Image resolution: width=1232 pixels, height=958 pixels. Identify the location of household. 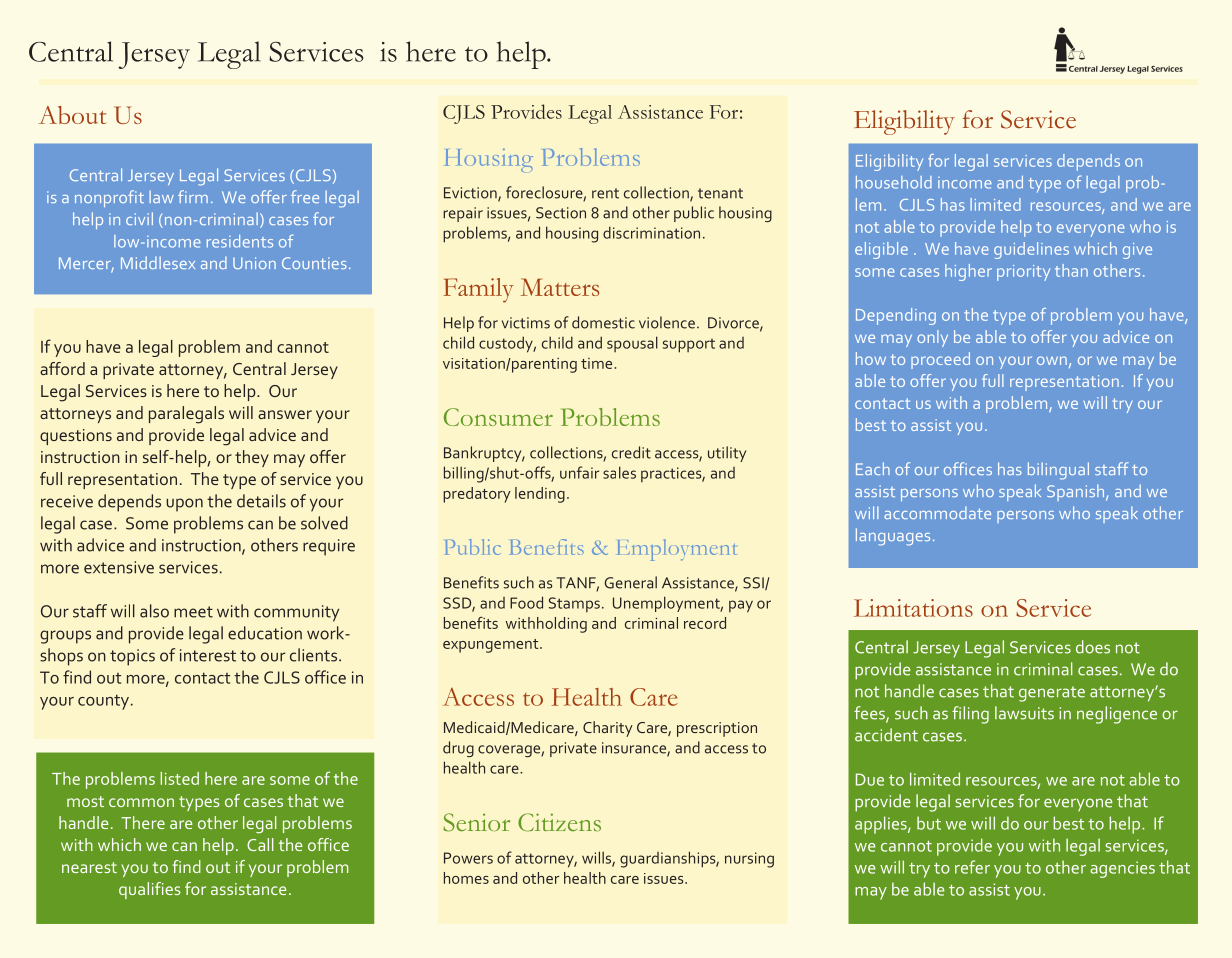
(894, 182).
